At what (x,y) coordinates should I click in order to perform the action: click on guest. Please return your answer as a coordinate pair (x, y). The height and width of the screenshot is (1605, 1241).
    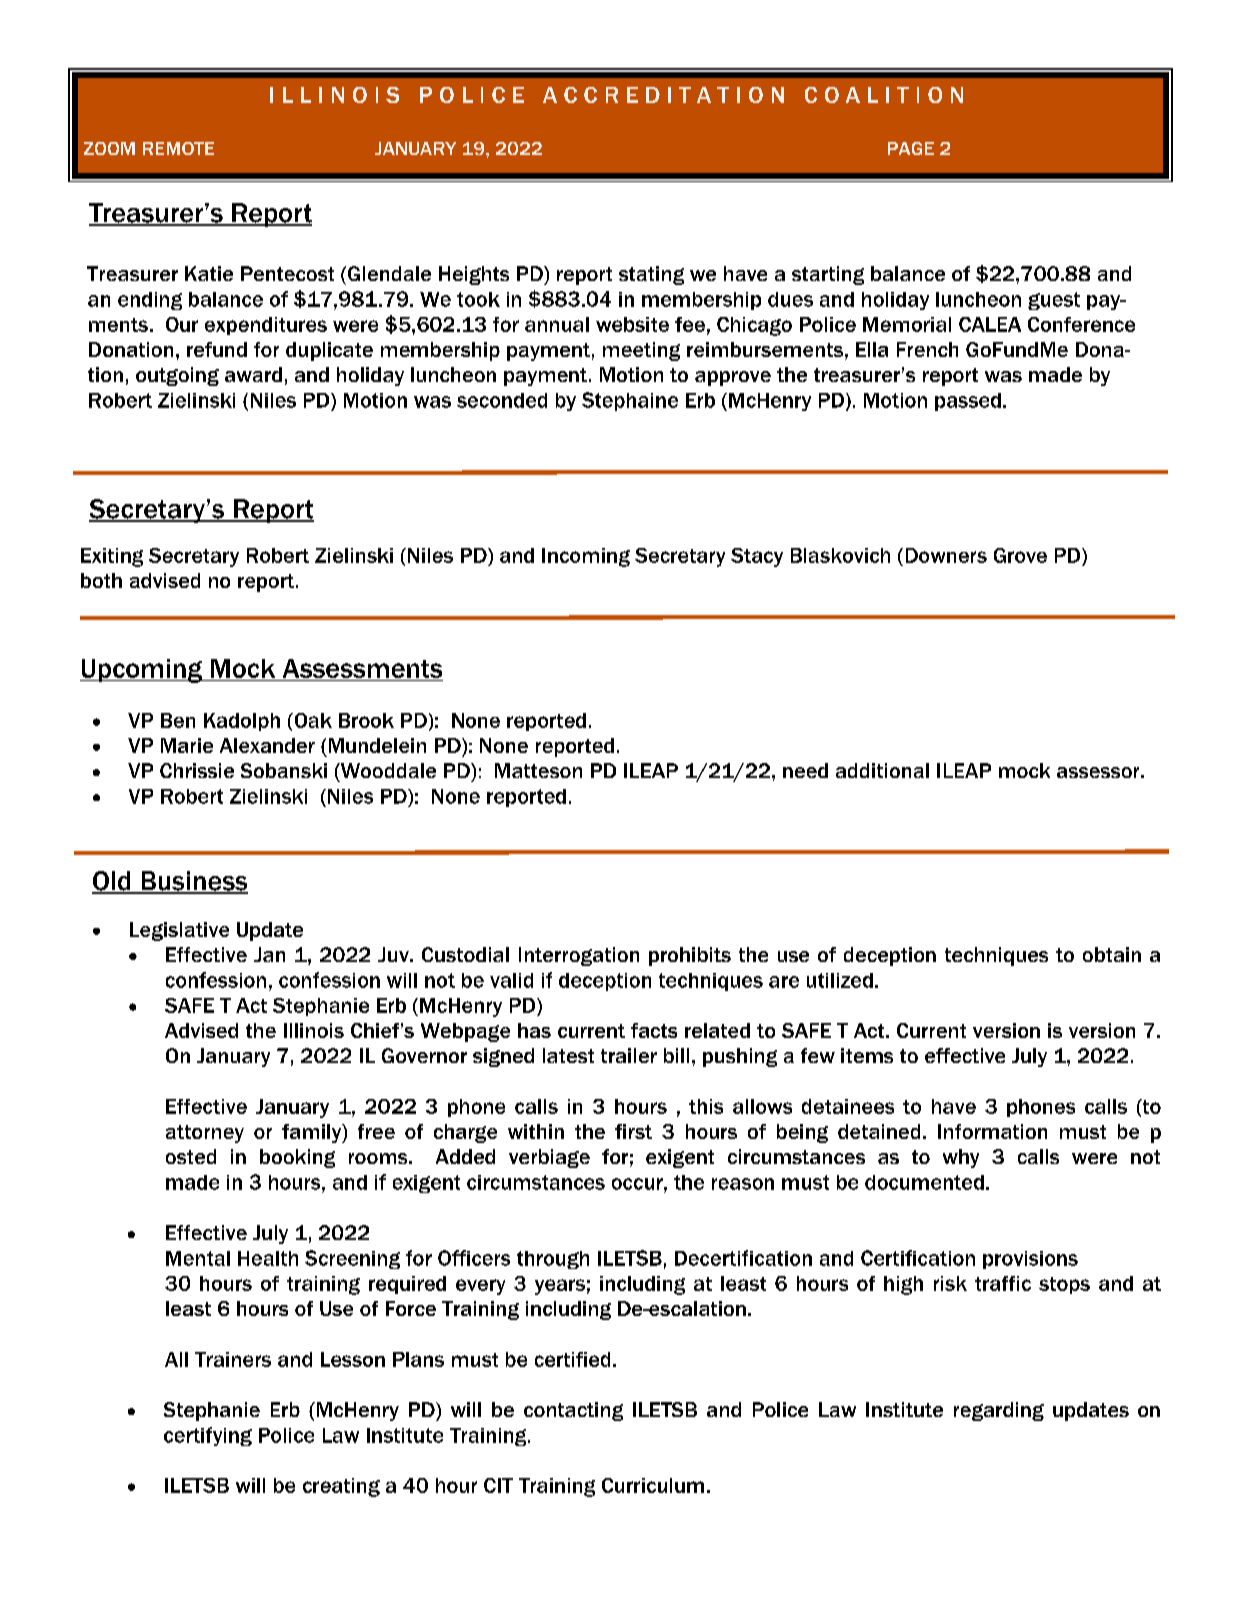
    Looking at the image, I should click on (1054, 301).
